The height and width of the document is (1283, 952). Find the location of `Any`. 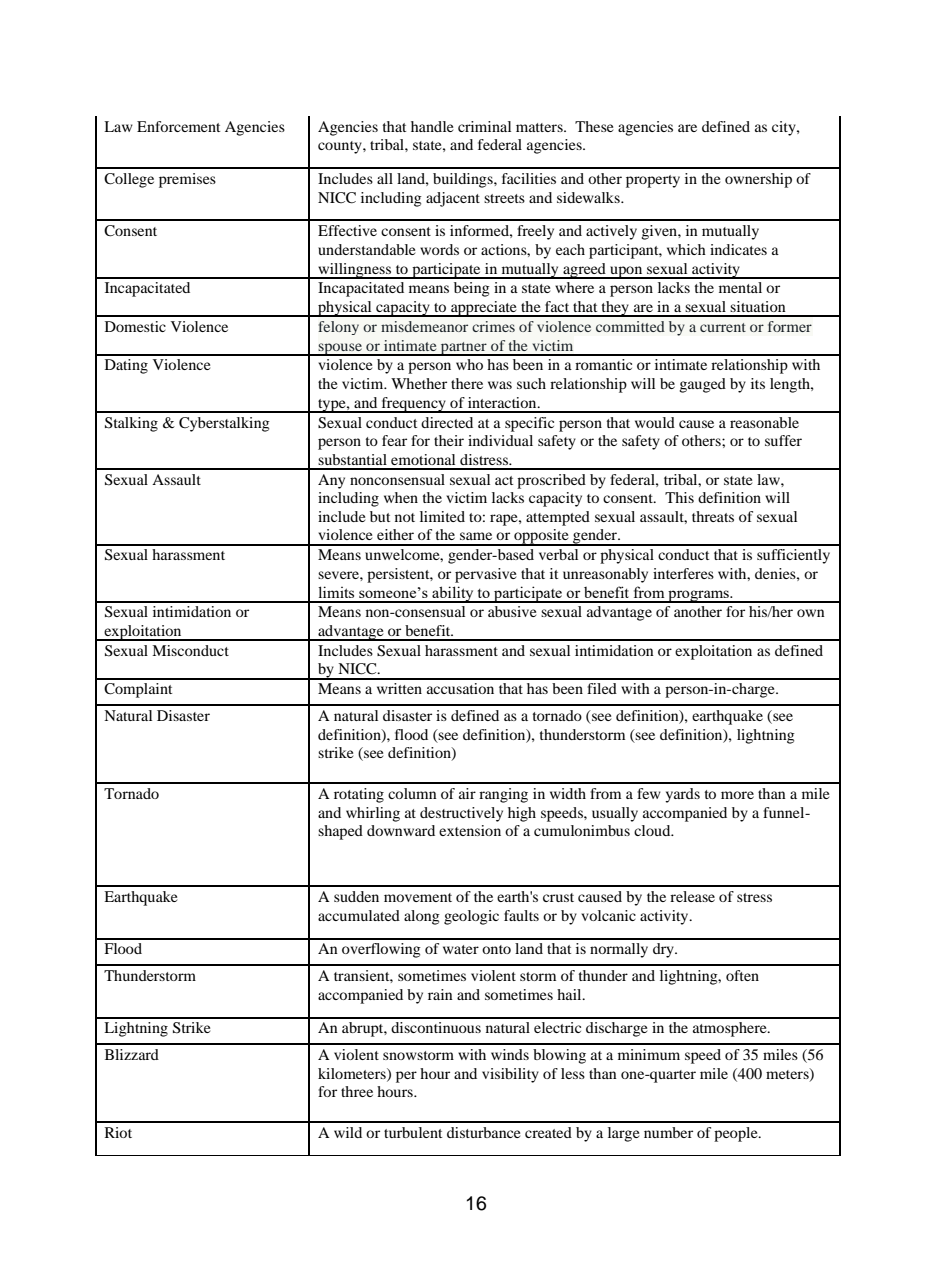

Any is located at coordinates (331, 481).
